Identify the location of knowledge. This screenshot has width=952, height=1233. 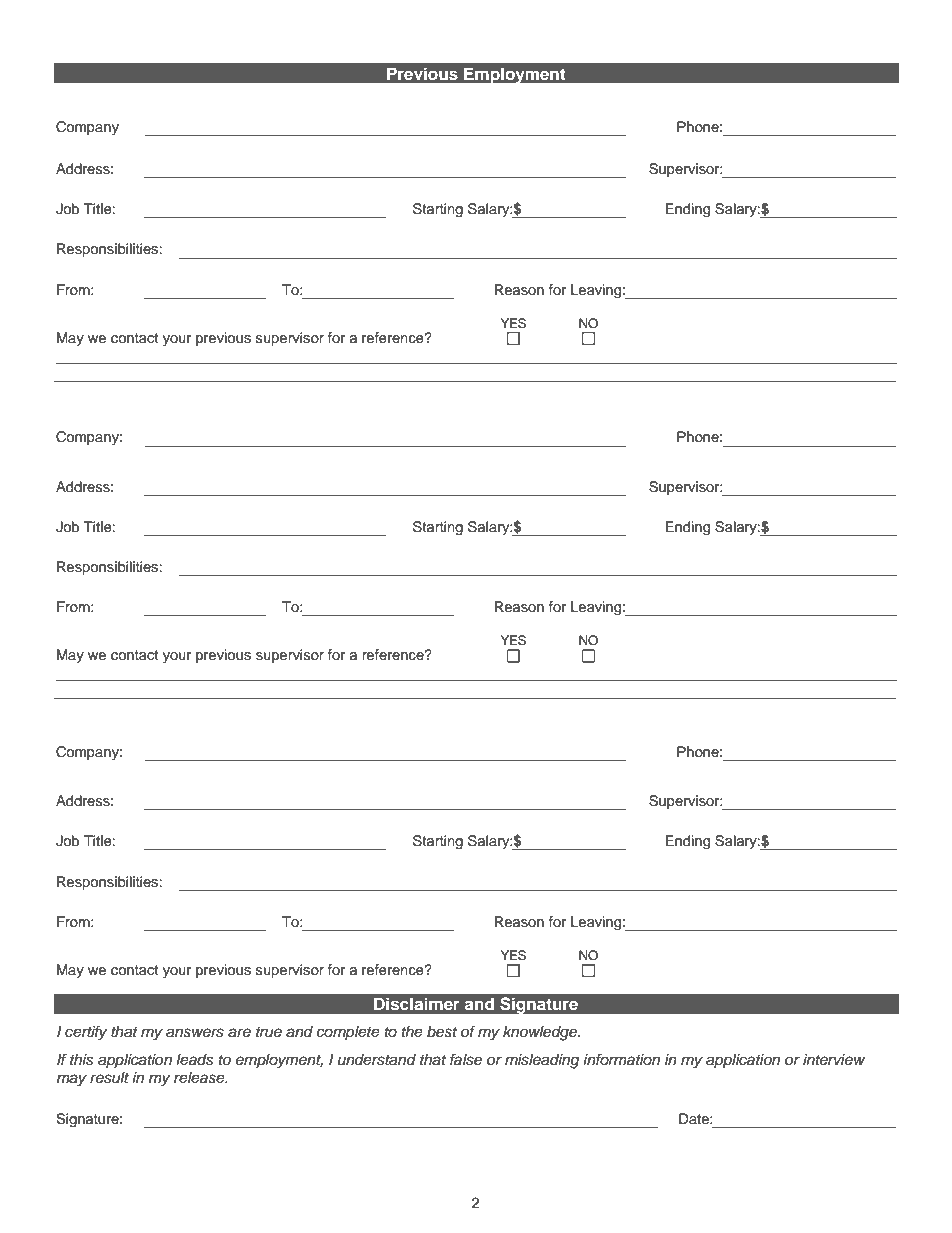
(541, 1033).
